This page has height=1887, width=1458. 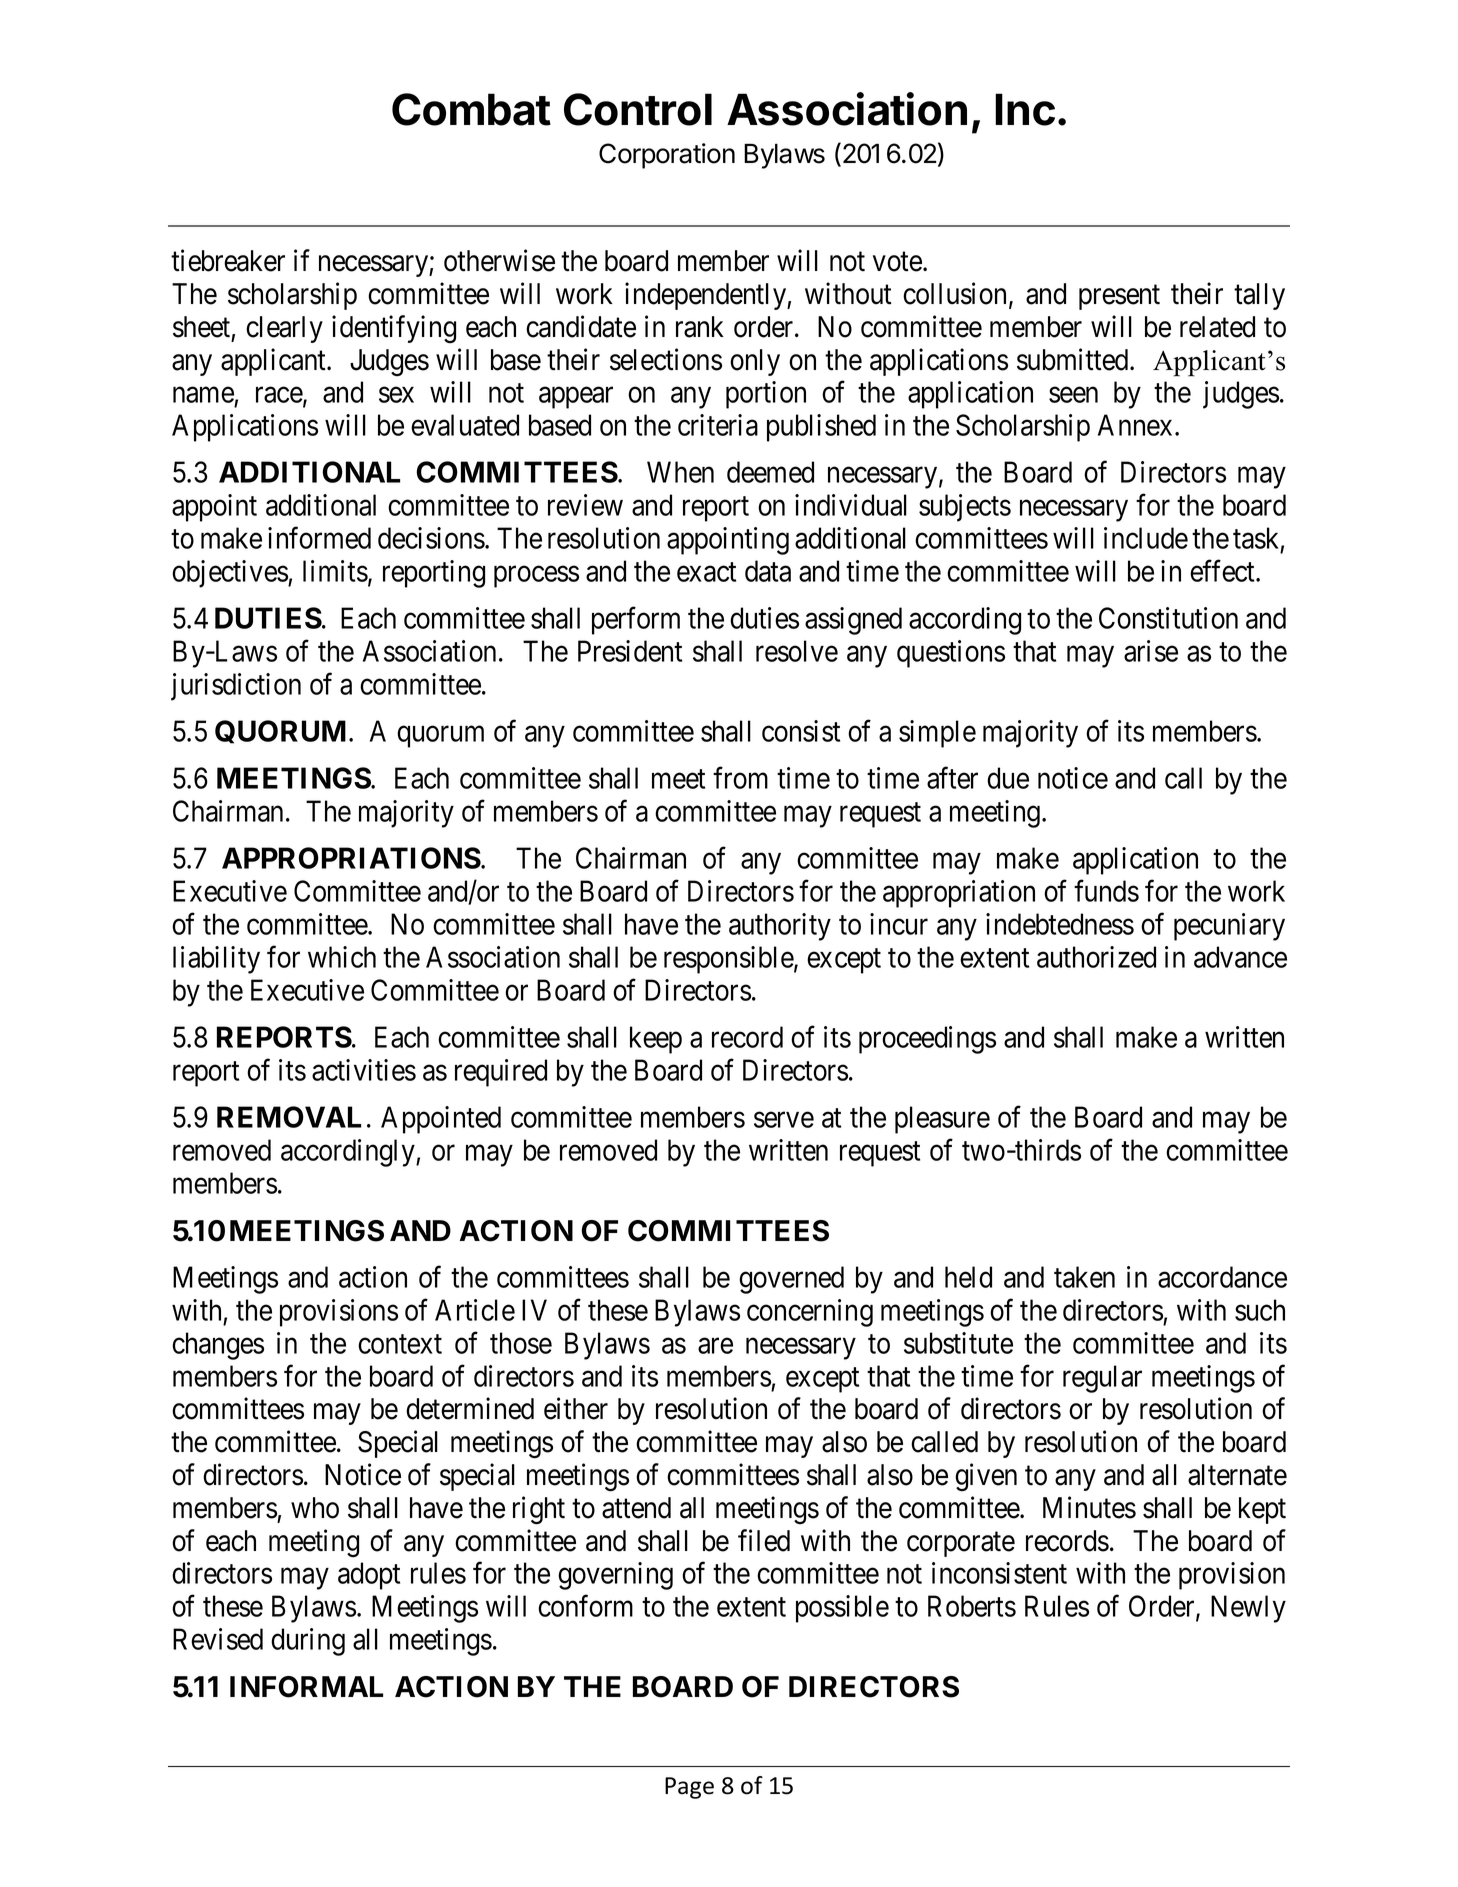 I want to click on present, so click(x=1119, y=297).
